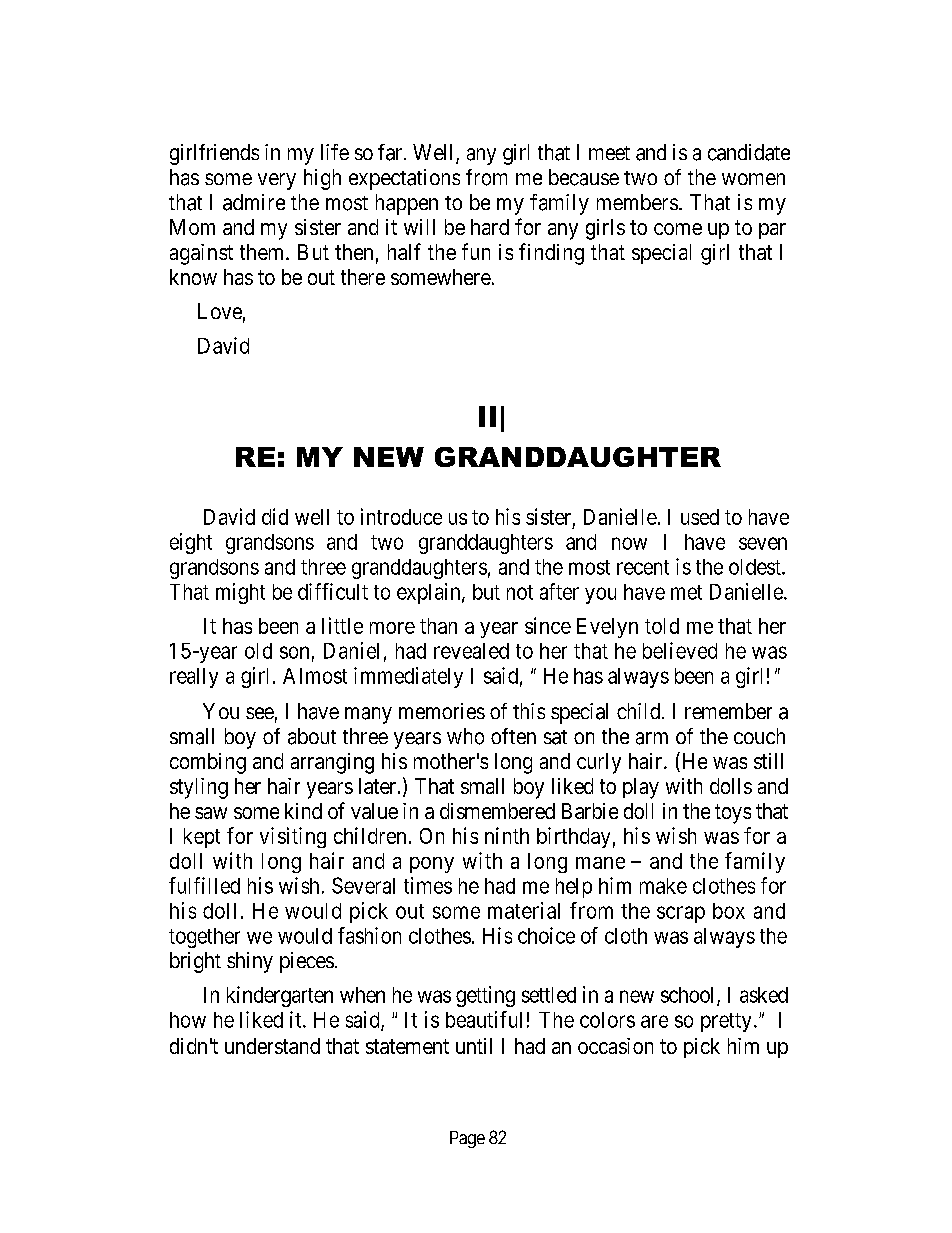 This screenshot has height=1233, width=952. I want to click on very, so click(277, 181).
